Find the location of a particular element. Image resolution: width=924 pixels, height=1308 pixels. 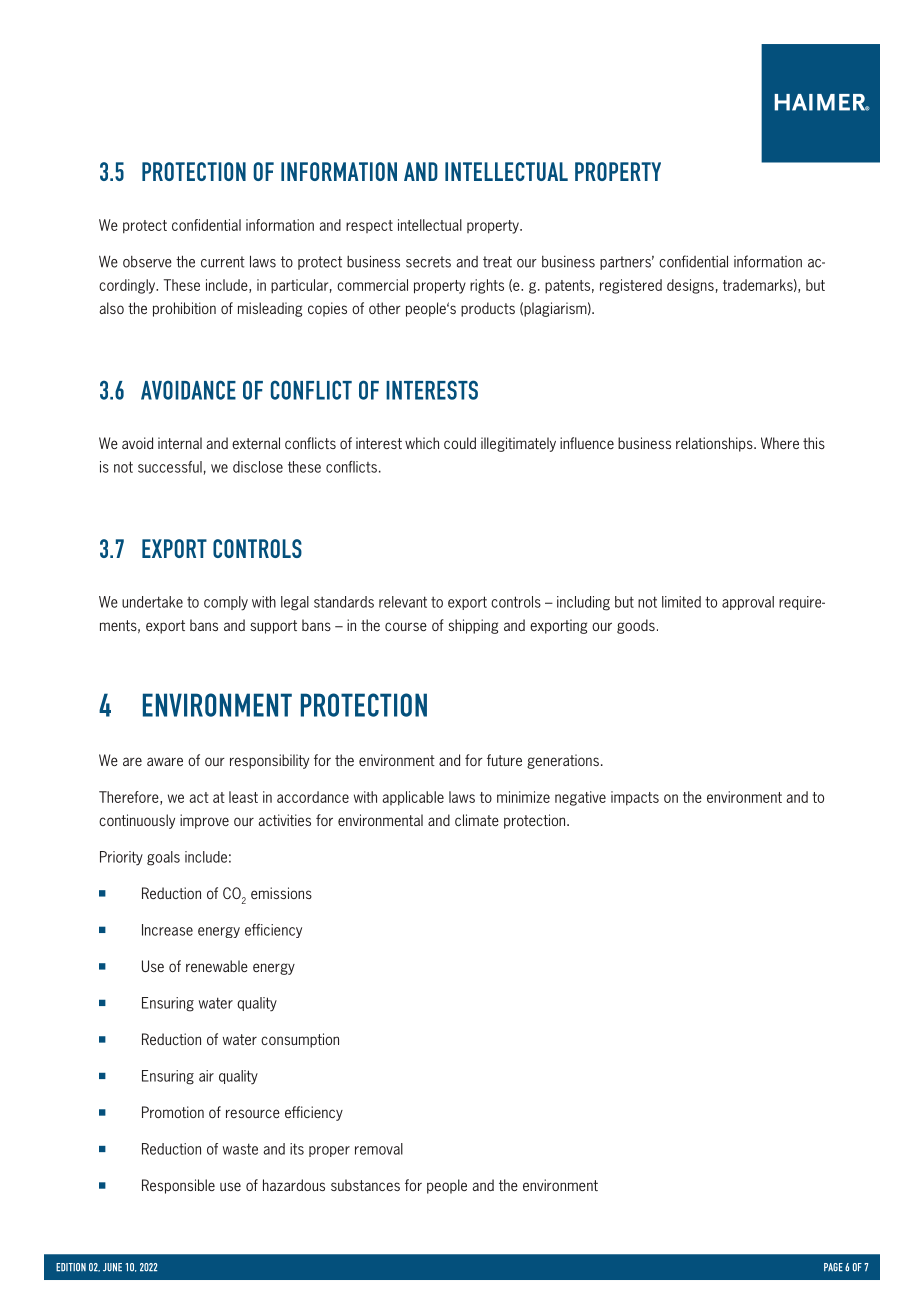

JUNE is located at coordinates (112, 1267).
